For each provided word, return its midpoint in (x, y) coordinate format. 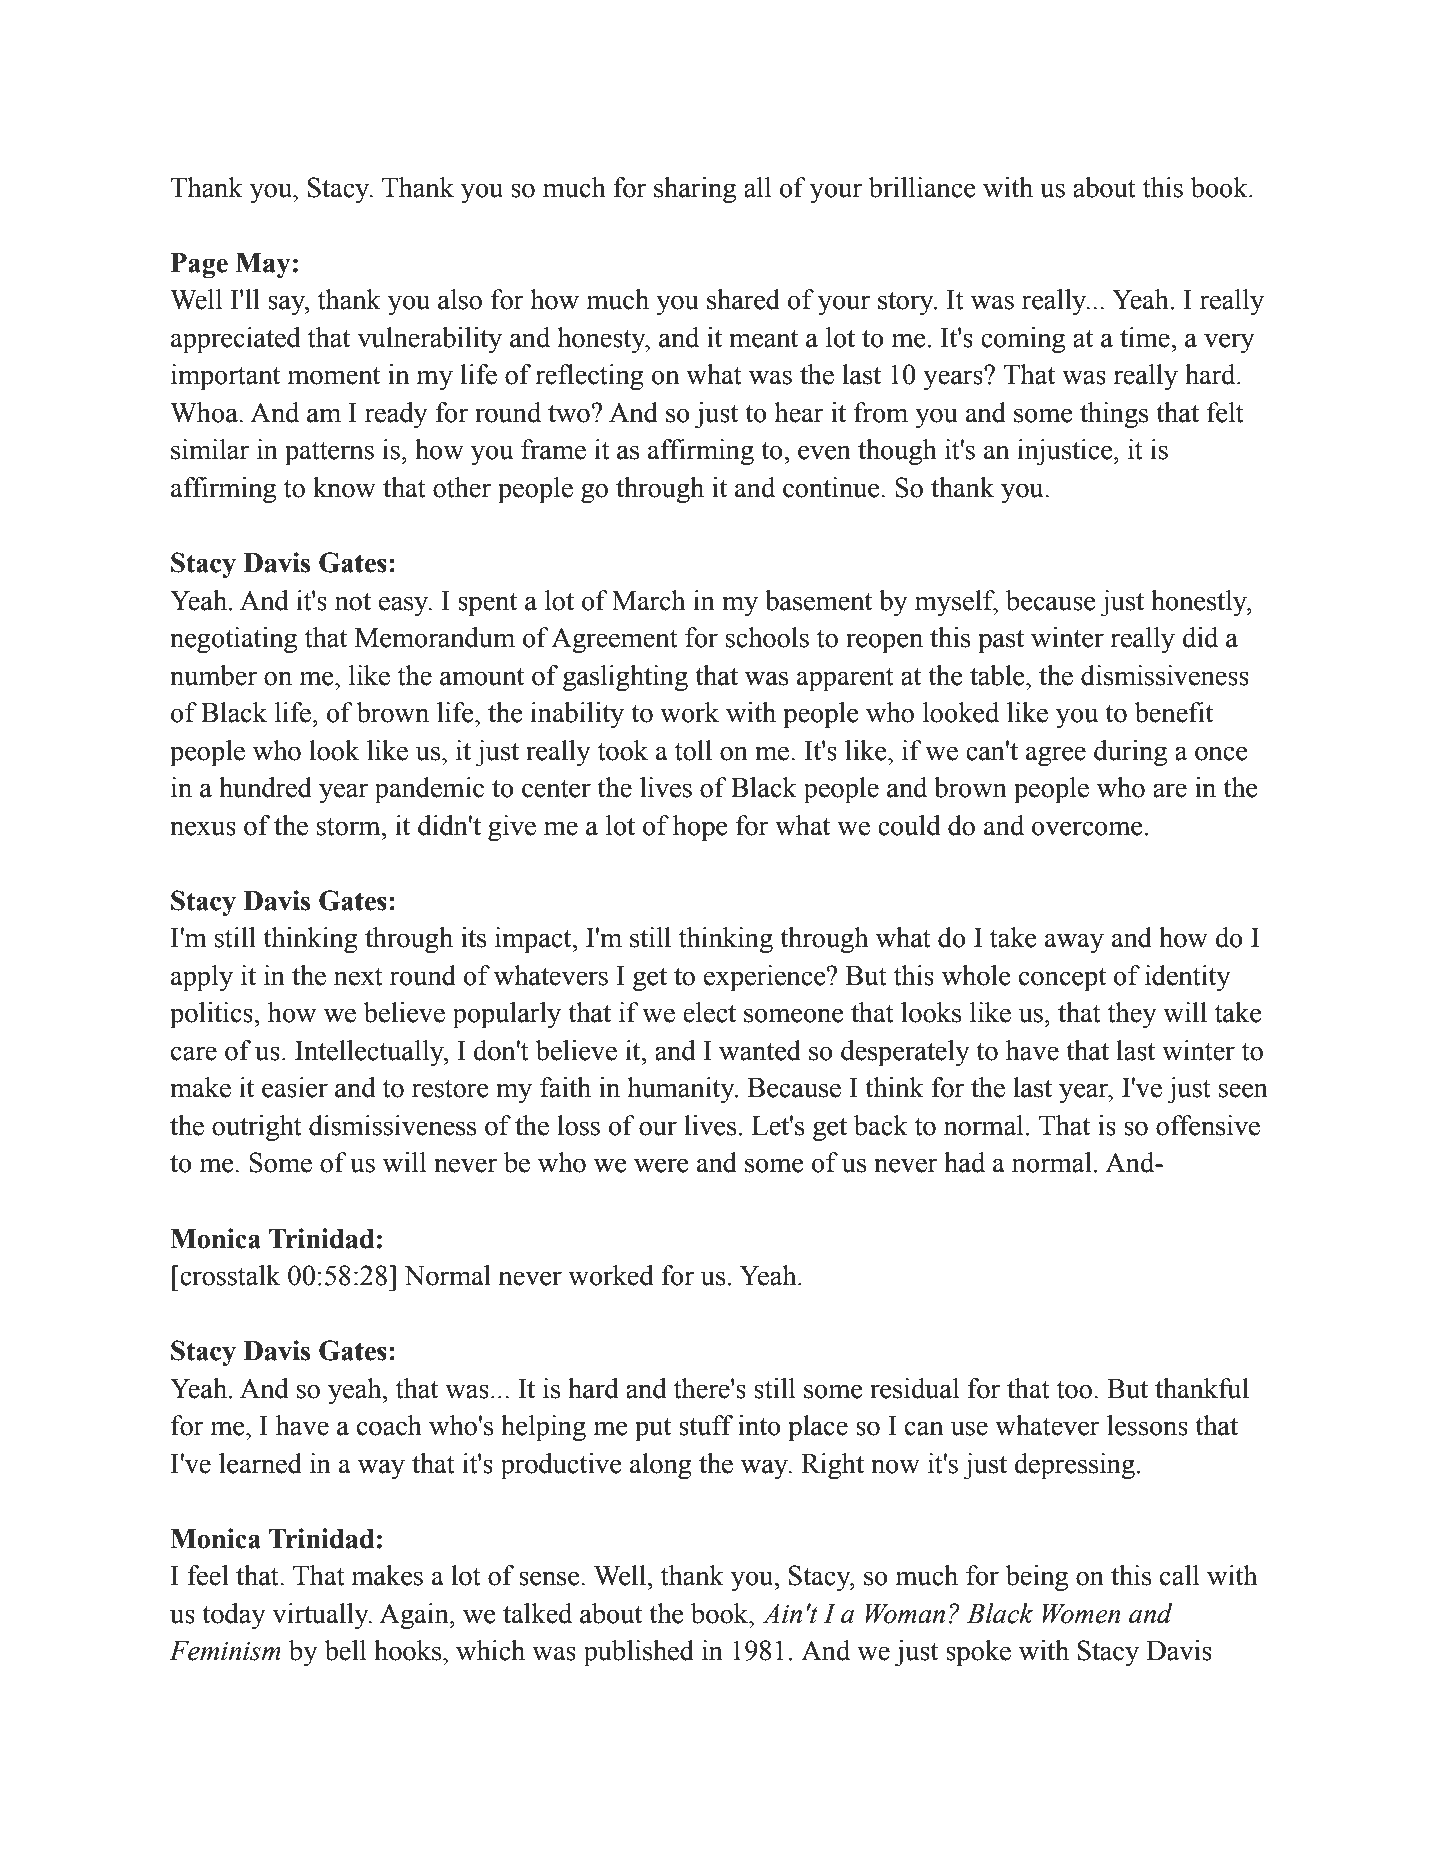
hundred (265, 787)
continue (832, 487)
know (344, 487)
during (1130, 753)
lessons (1147, 1425)
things (1114, 415)
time (1146, 337)
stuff (706, 1425)
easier (295, 1087)
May (263, 265)
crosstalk (229, 1275)
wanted (760, 1050)
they (1132, 1015)
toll (693, 750)
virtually (321, 1616)
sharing (695, 190)
